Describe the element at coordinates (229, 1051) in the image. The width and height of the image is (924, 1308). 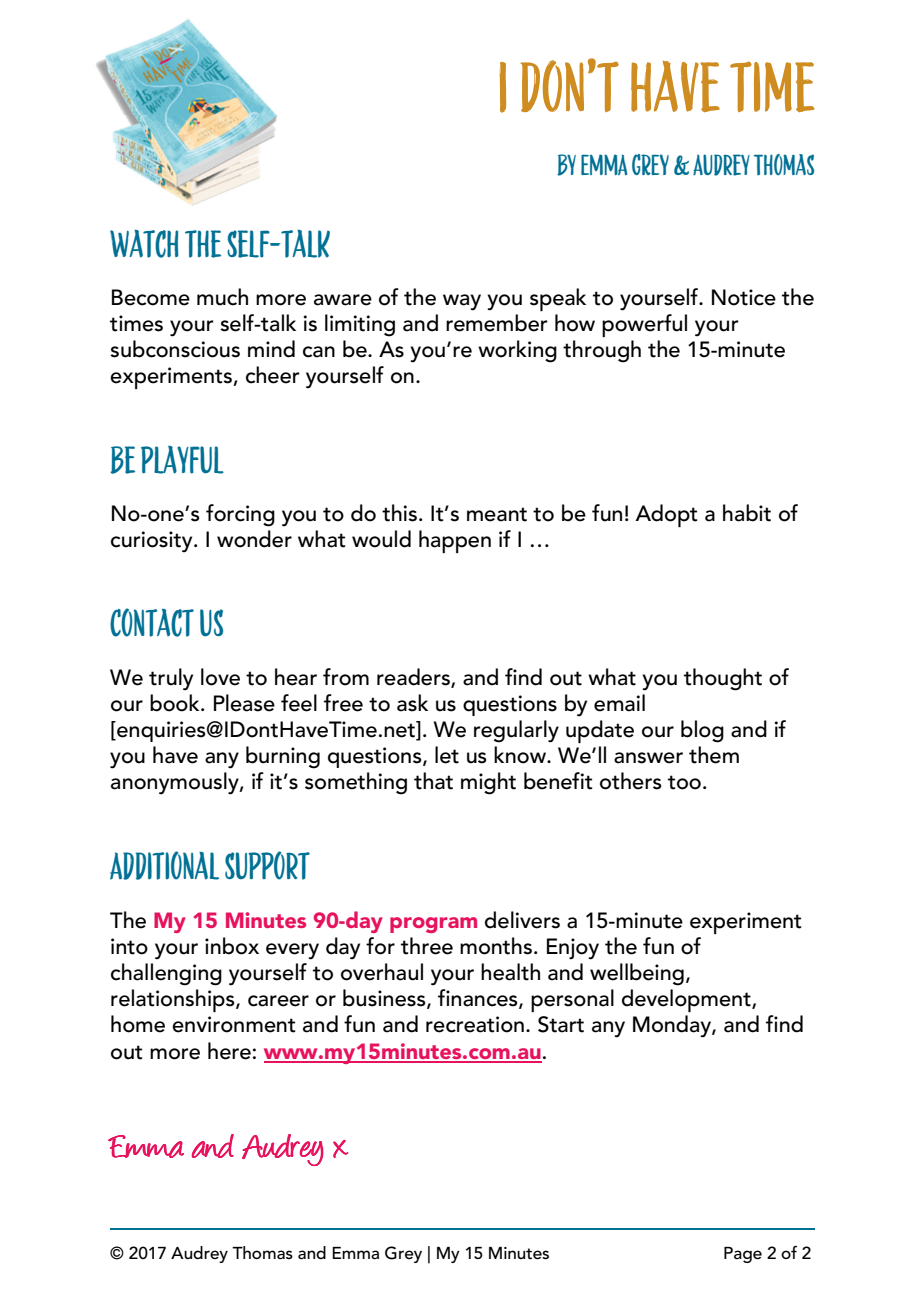
I see `here` at that location.
